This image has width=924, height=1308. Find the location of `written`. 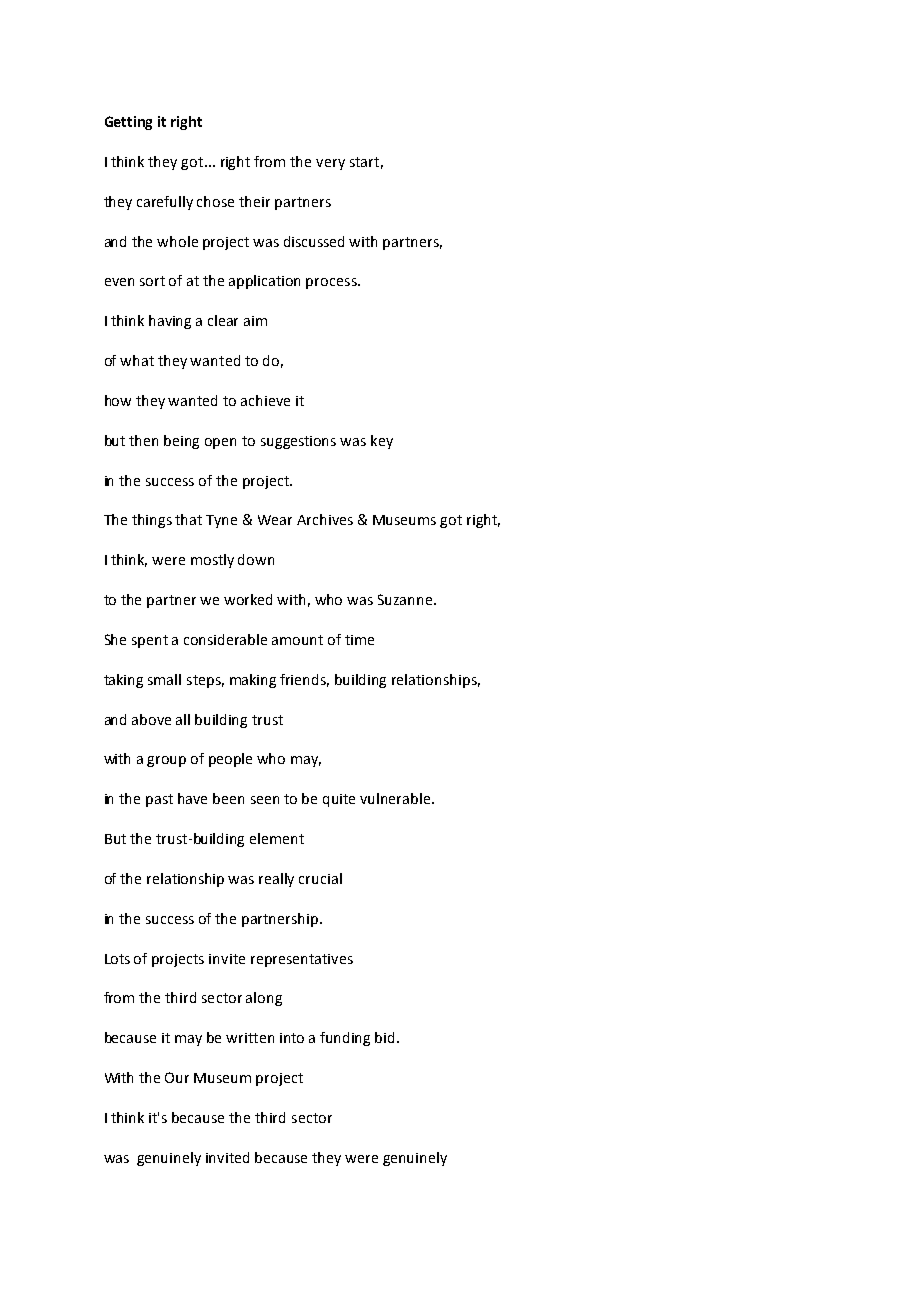

written is located at coordinates (250, 1038).
